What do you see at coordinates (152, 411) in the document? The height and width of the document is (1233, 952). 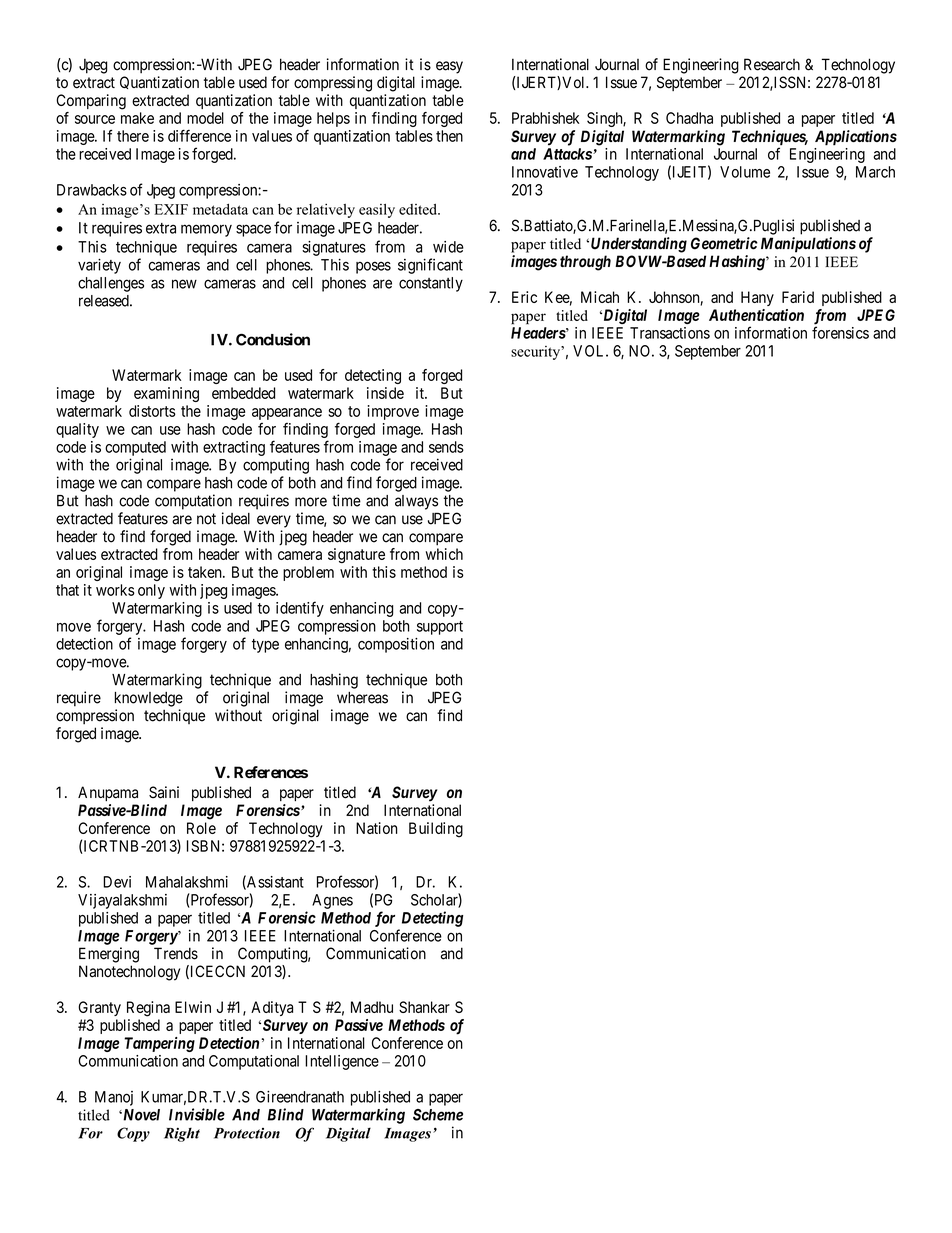 I see `distorts` at bounding box center [152, 411].
